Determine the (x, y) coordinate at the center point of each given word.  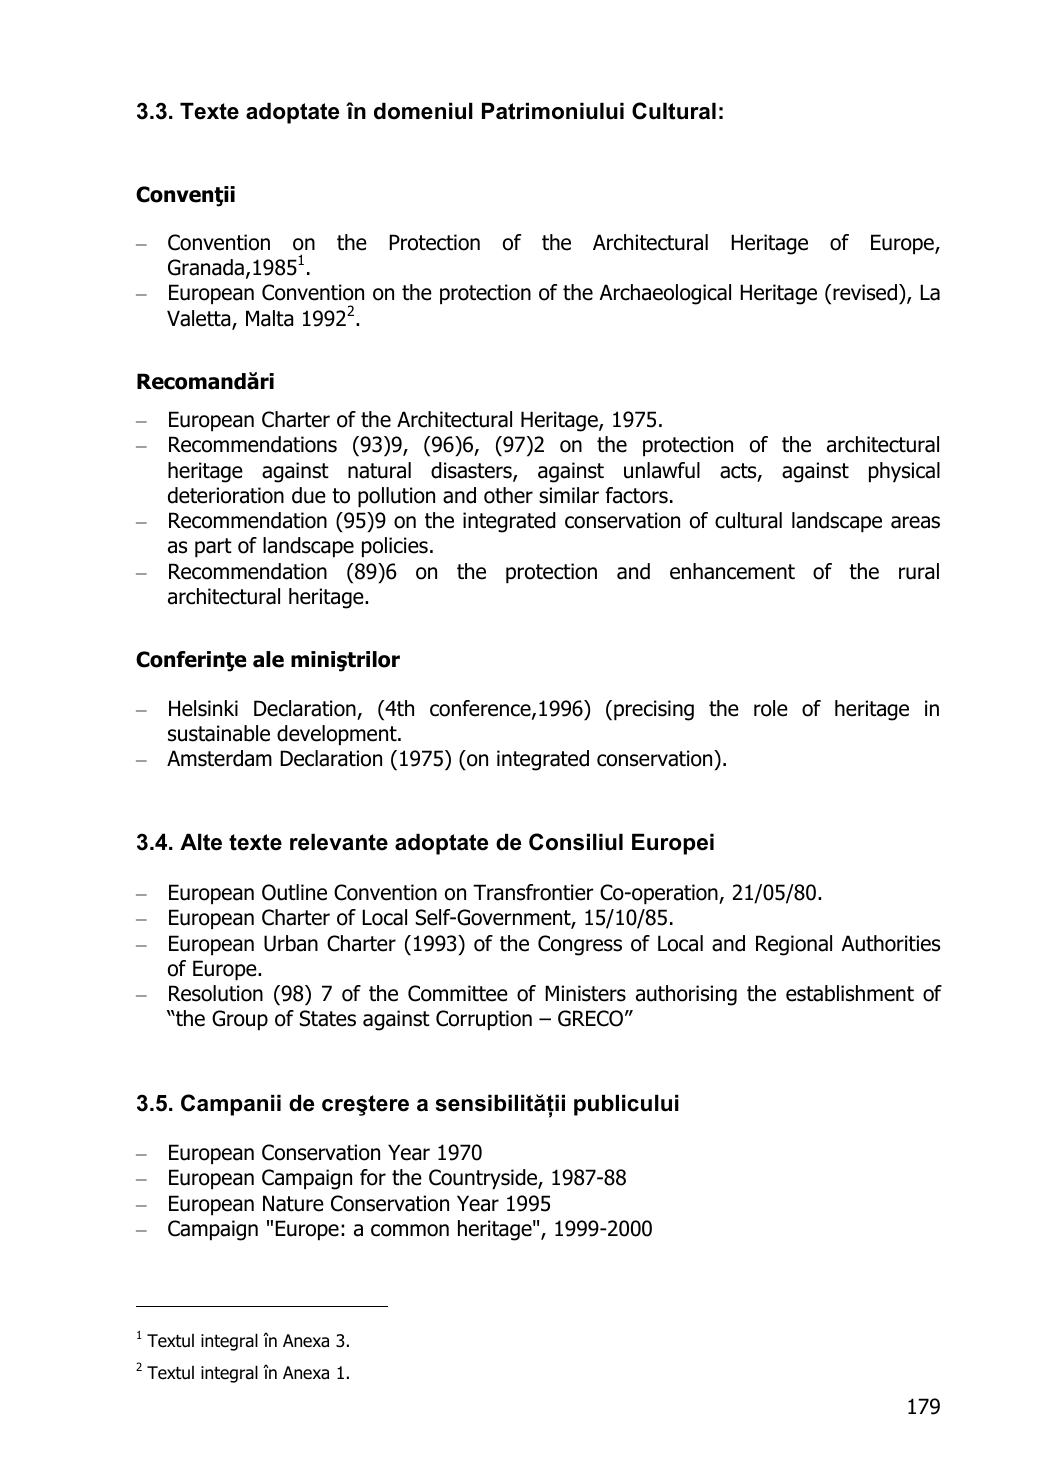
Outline (294, 892)
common (410, 1230)
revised (864, 292)
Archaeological (665, 294)
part (213, 548)
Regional (794, 945)
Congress (580, 945)
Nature (293, 1203)
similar (569, 495)
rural (919, 571)
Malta (269, 318)
